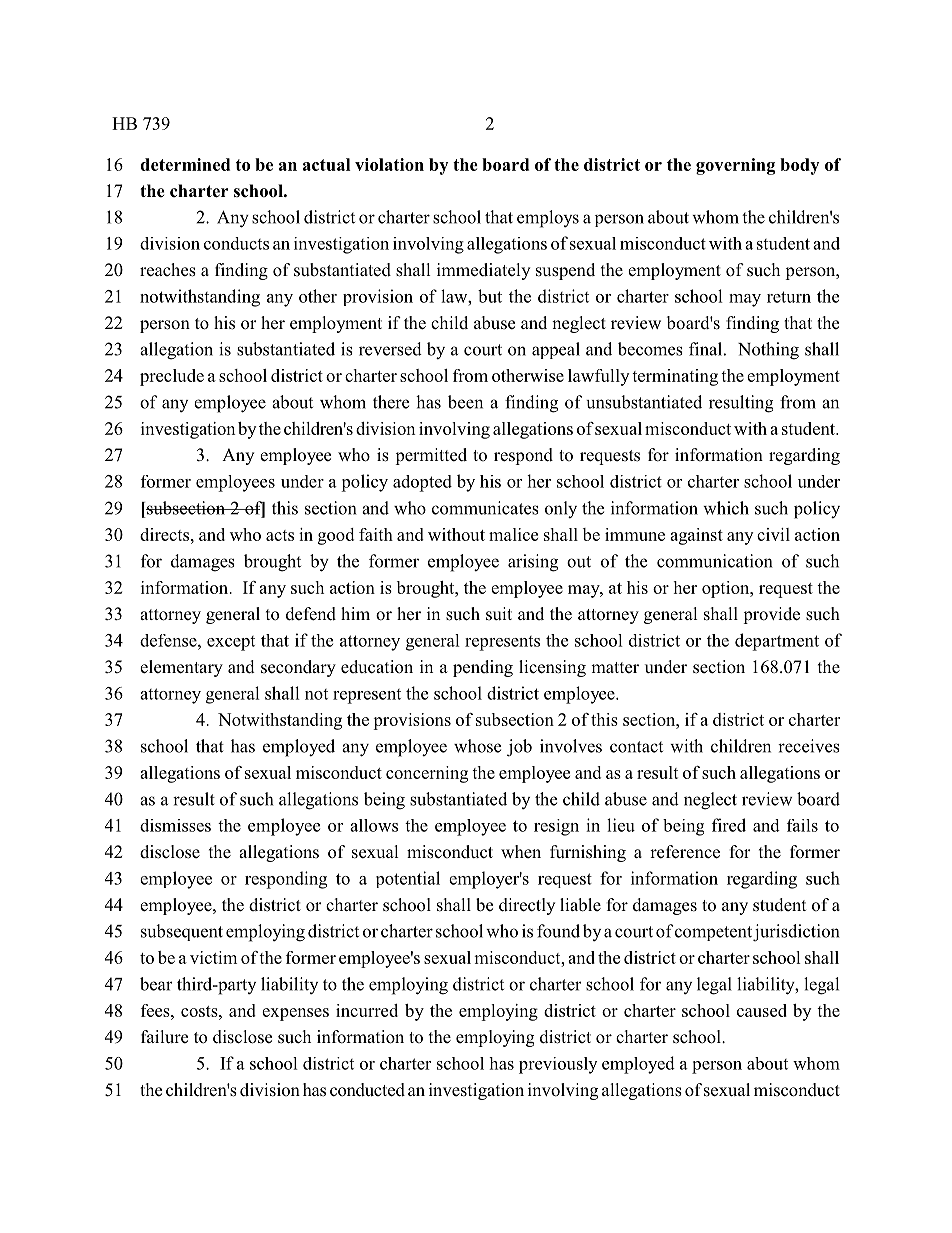  What do you see at coordinates (548, 219) in the screenshot?
I see `employs` at bounding box center [548, 219].
